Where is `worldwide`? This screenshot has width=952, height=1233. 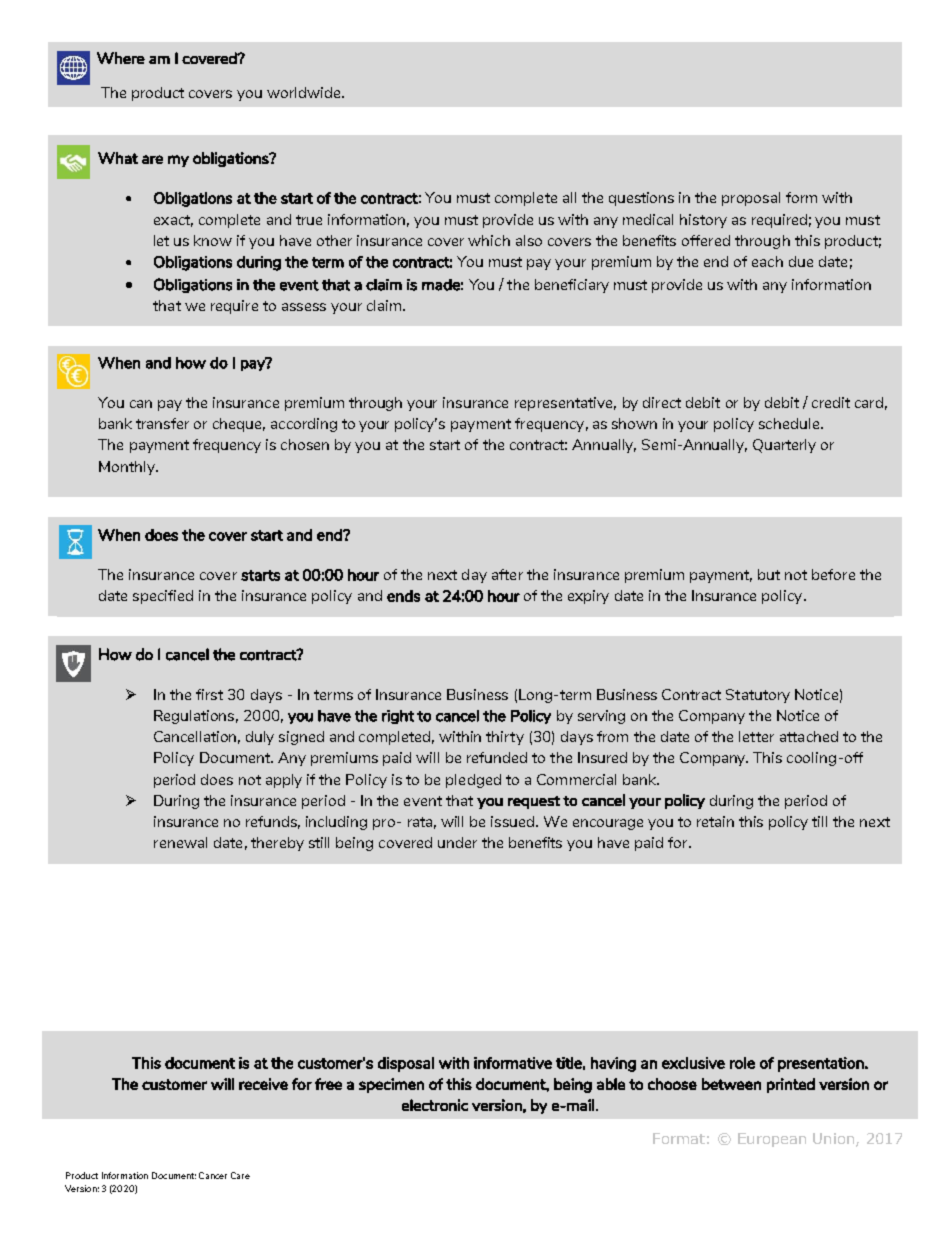
worldwide is located at coordinates (305, 92).
